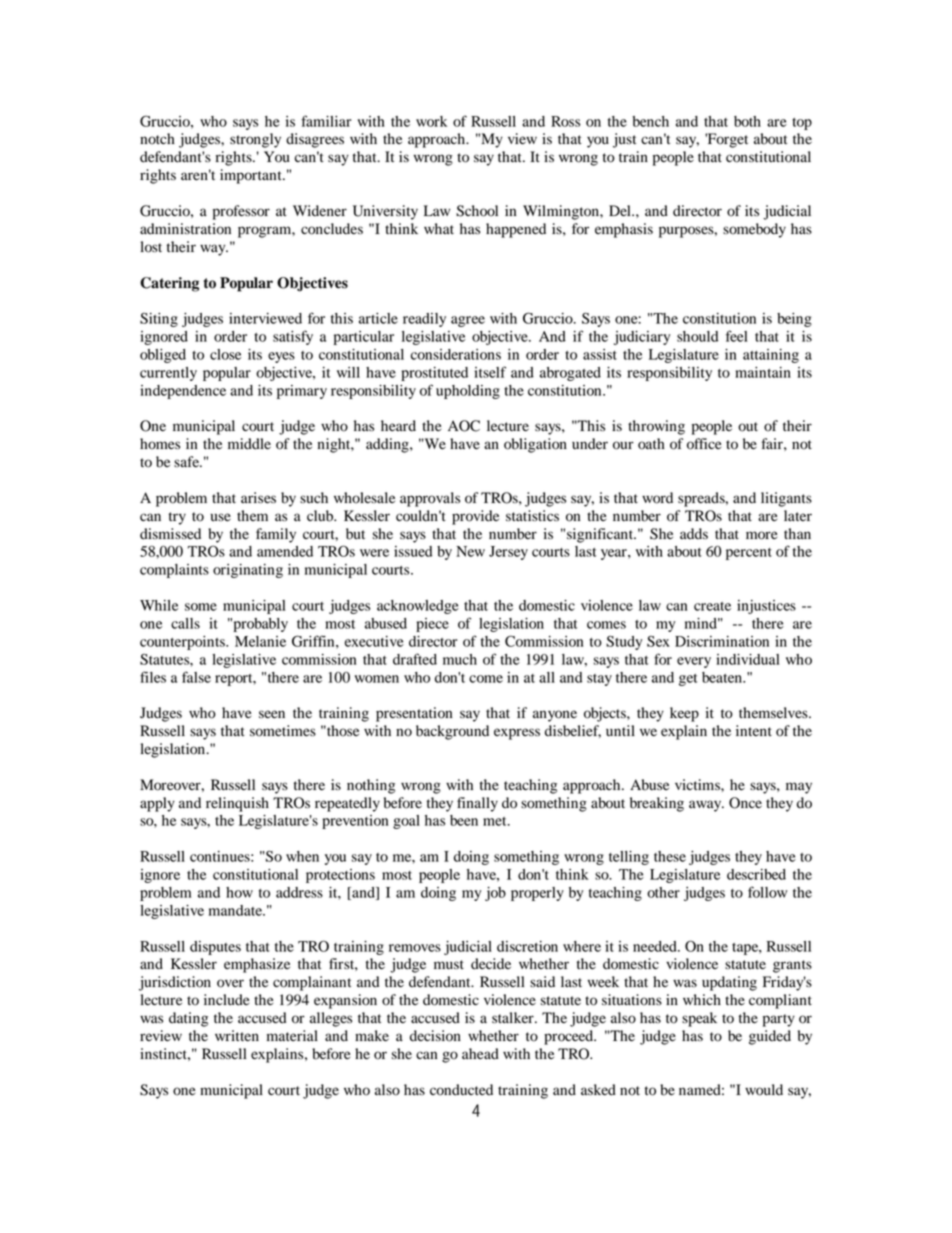 The image size is (952, 1233). I want to click on relinquish, so click(237, 804).
